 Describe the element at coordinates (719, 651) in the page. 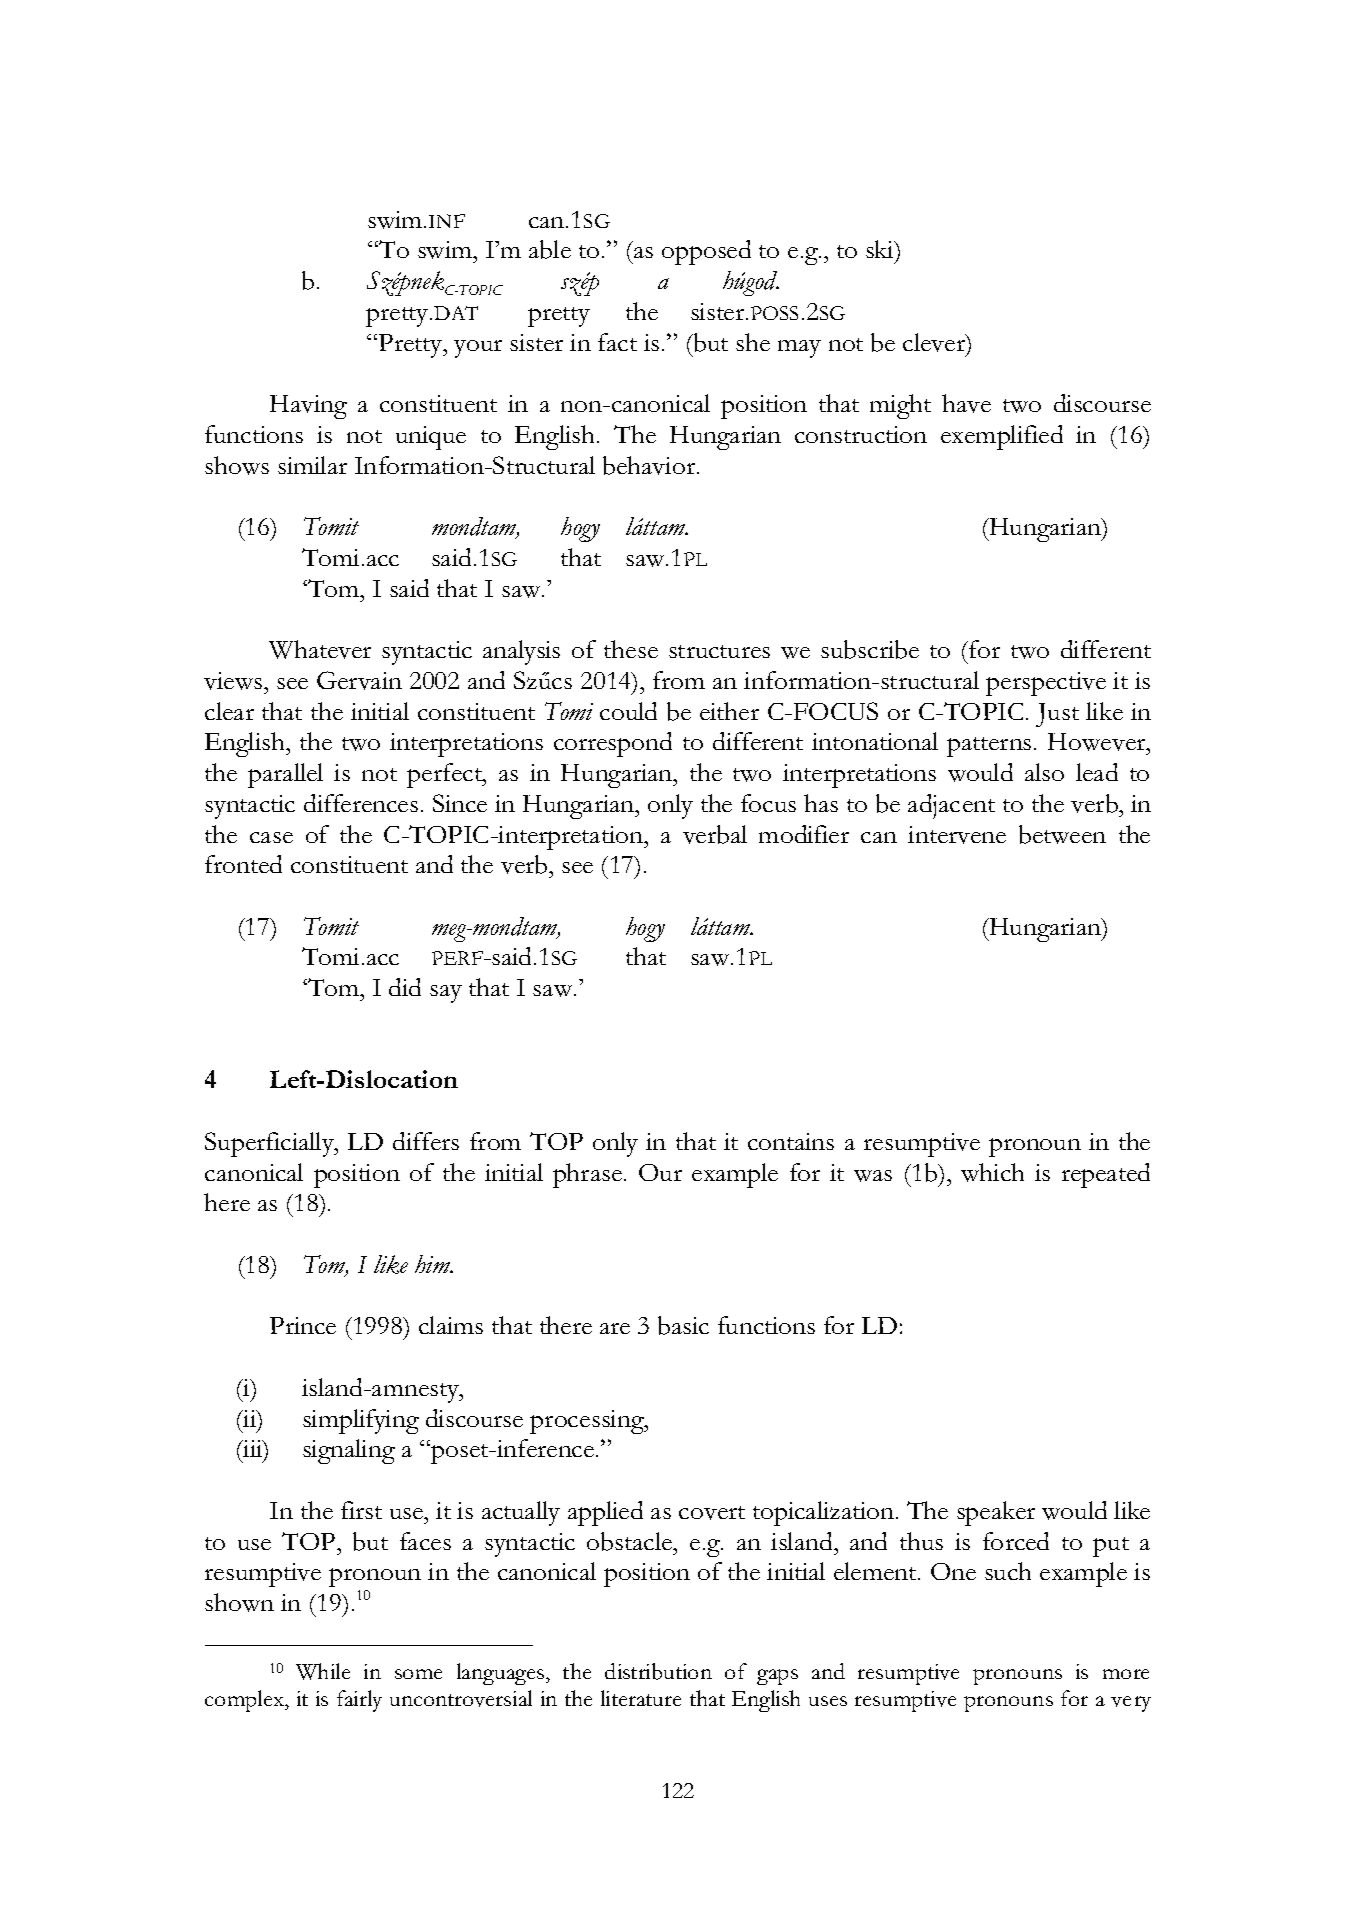

I see `structures` at that location.
